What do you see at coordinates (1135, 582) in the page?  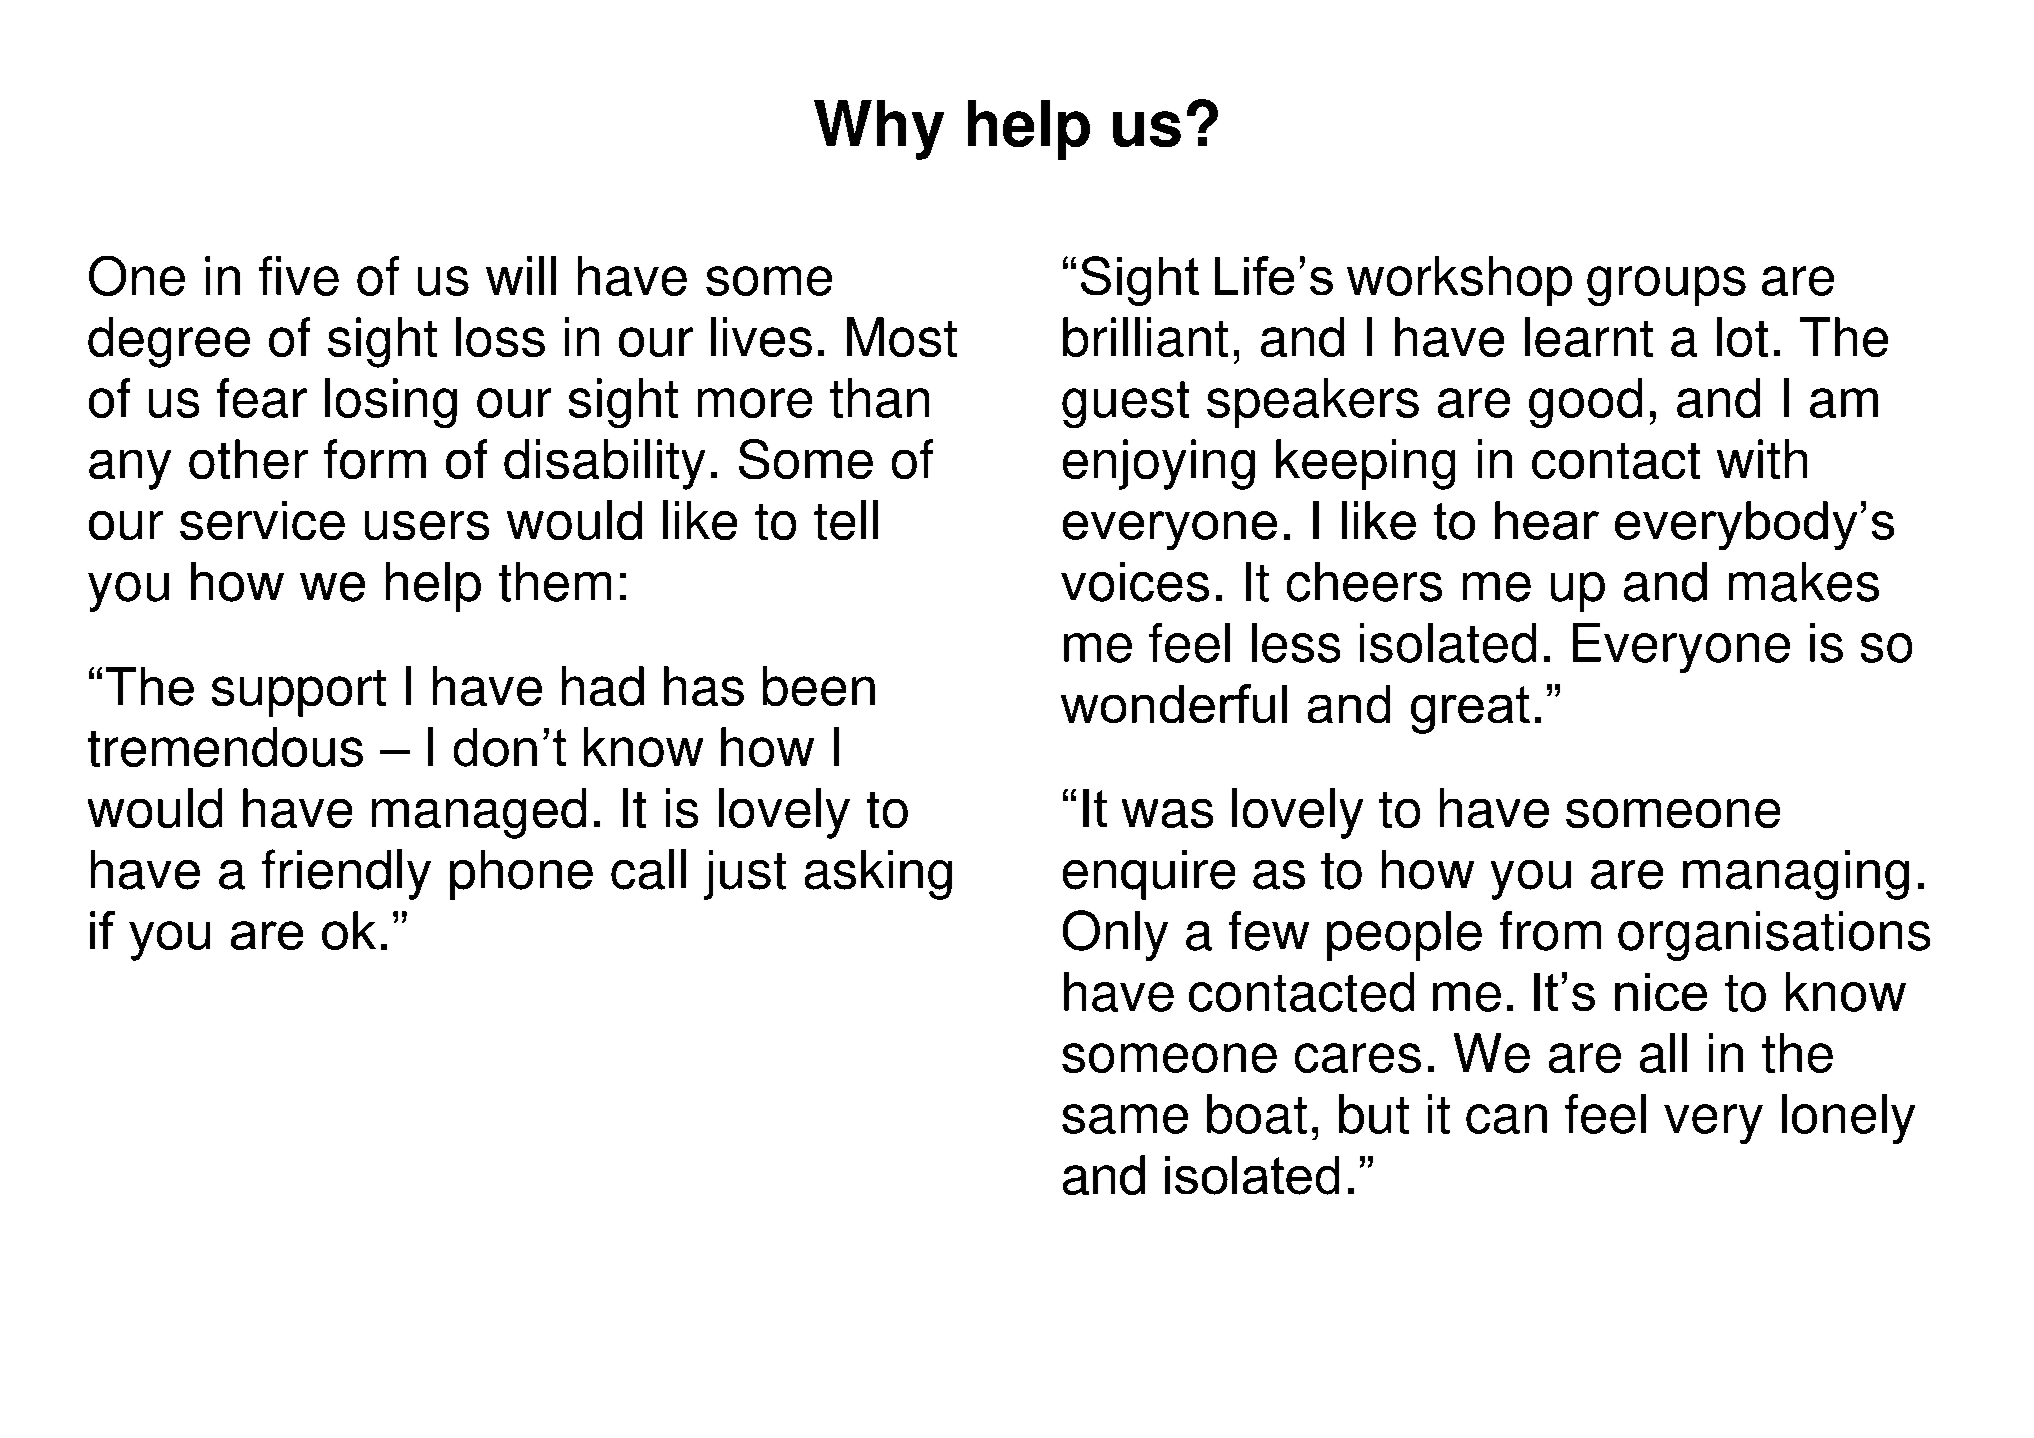 I see `voices` at bounding box center [1135, 582].
